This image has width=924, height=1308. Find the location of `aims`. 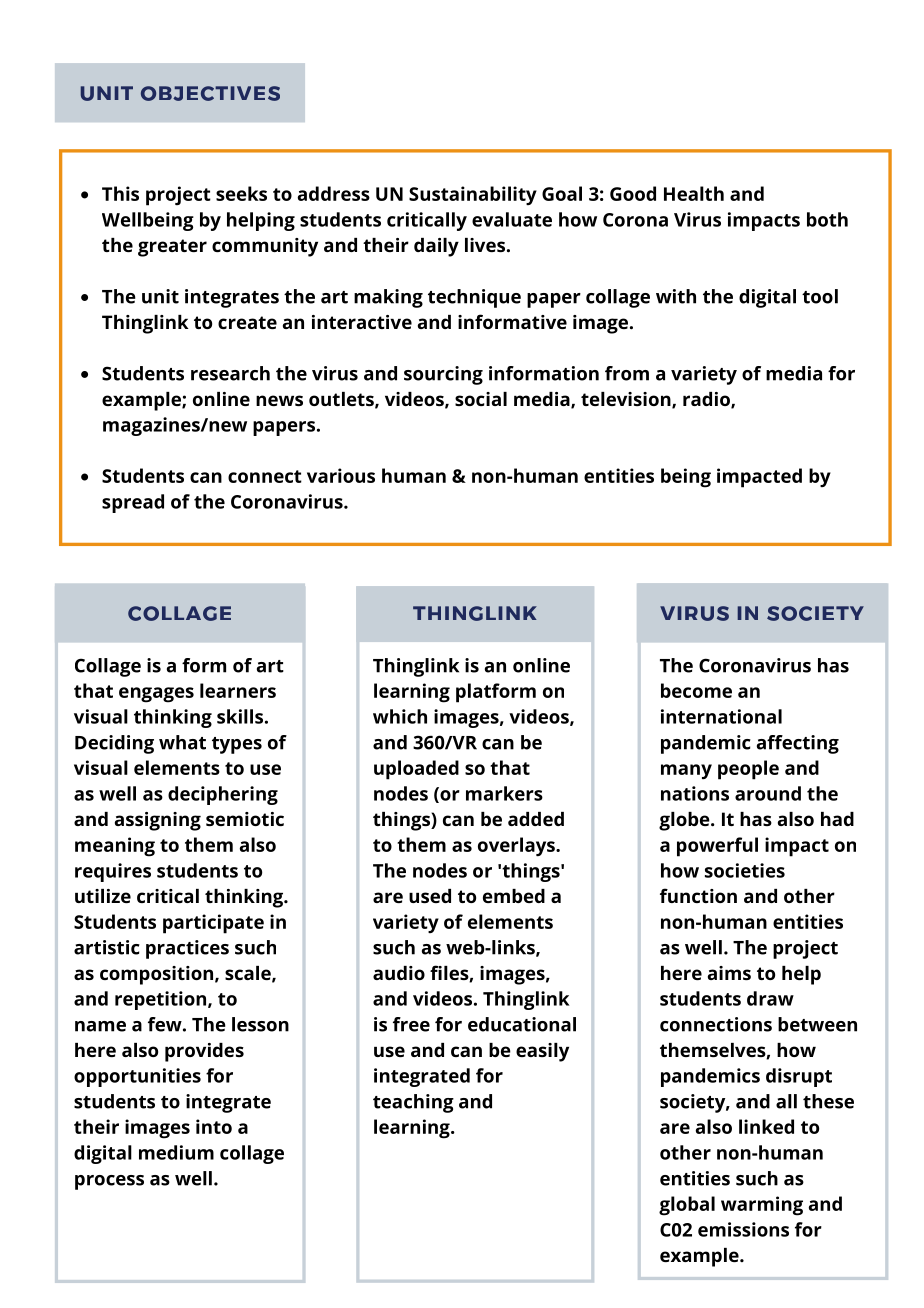

aims is located at coordinates (729, 973).
